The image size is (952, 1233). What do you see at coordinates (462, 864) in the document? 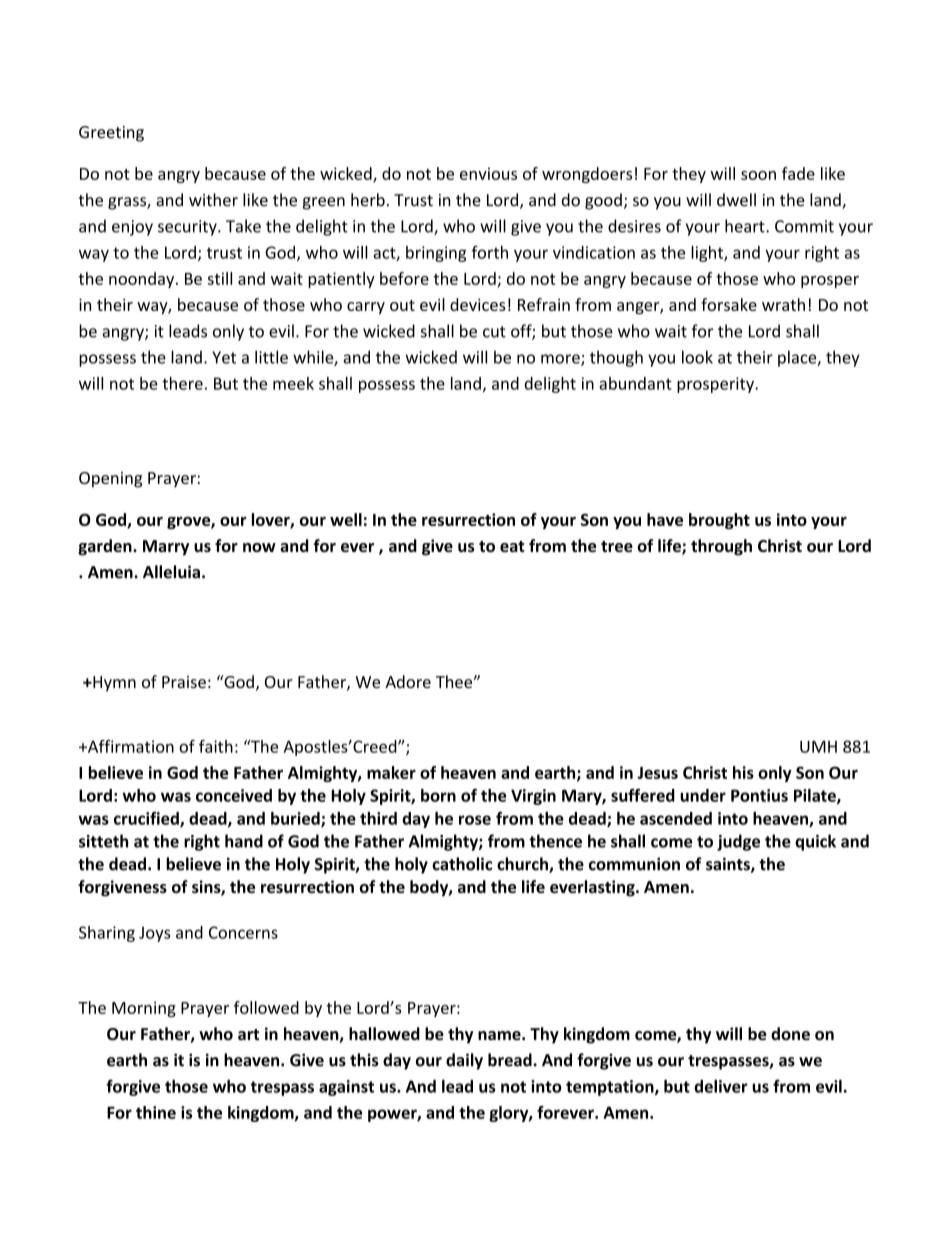
I see `catholic` at bounding box center [462, 864].
